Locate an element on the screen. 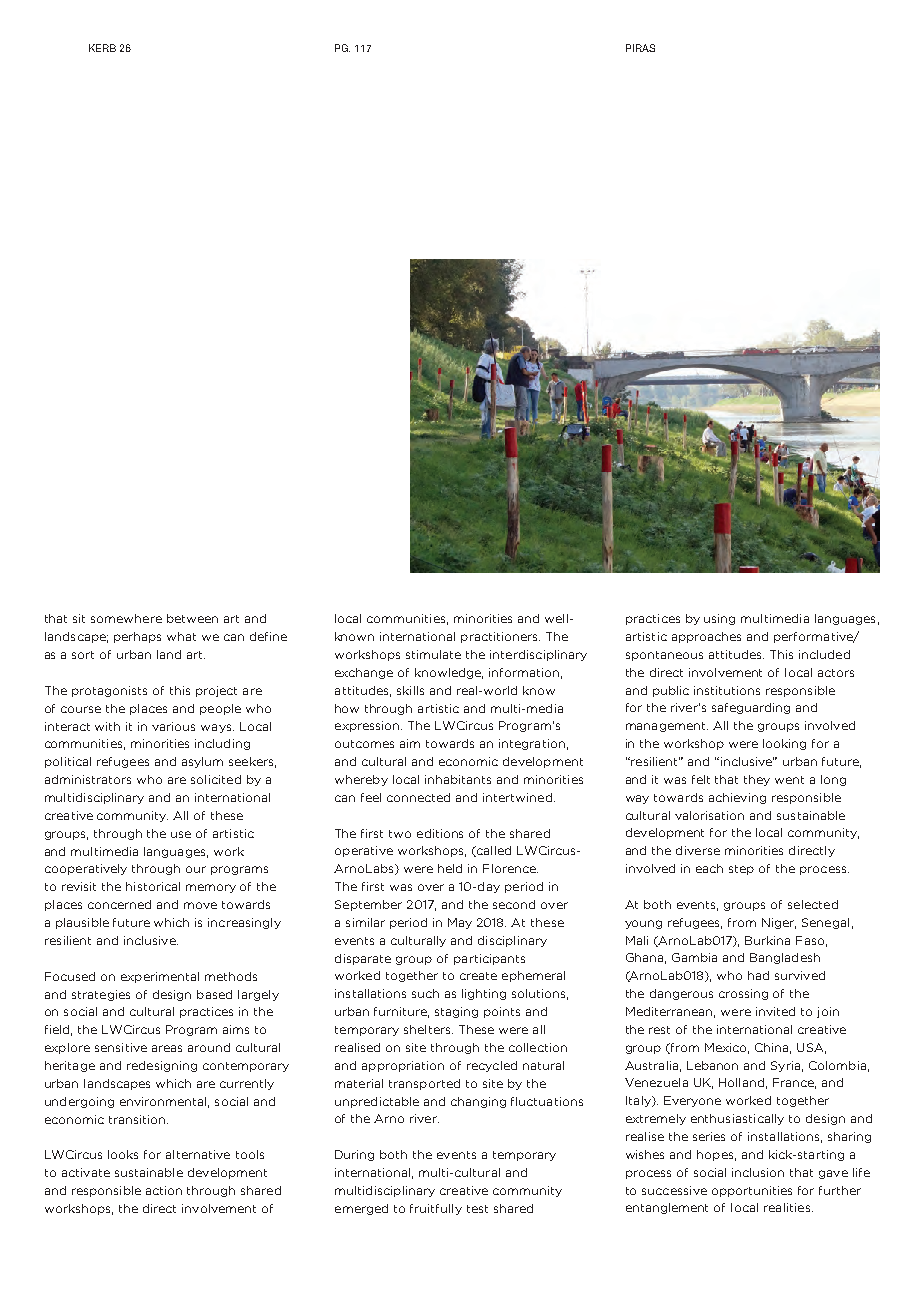 This screenshot has width=924, height=1308. stimulate is located at coordinates (433, 654).
